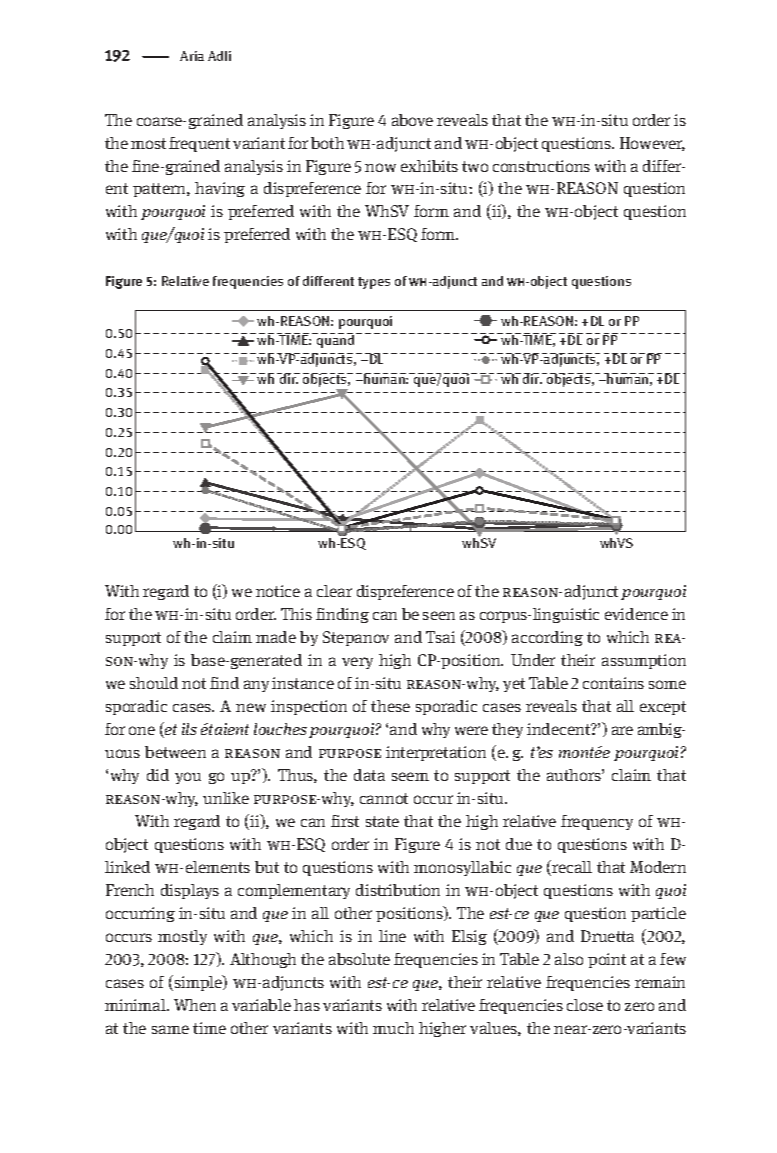 This screenshot has width=777, height=1153. What do you see at coordinates (652, 144) in the screenshot?
I see `However` at bounding box center [652, 144].
